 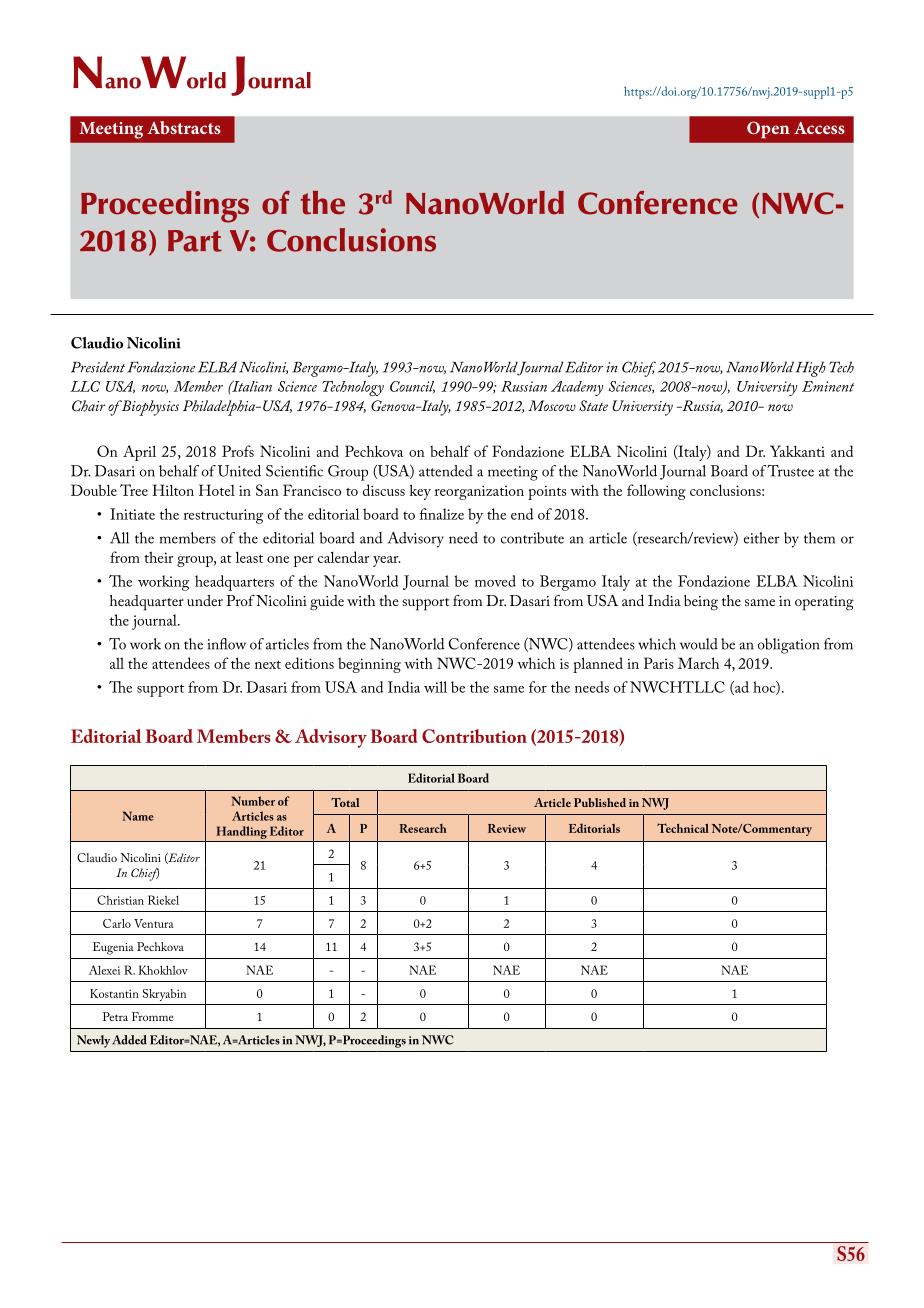 What do you see at coordinates (819, 128) in the screenshot?
I see `Access` at bounding box center [819, 128].
